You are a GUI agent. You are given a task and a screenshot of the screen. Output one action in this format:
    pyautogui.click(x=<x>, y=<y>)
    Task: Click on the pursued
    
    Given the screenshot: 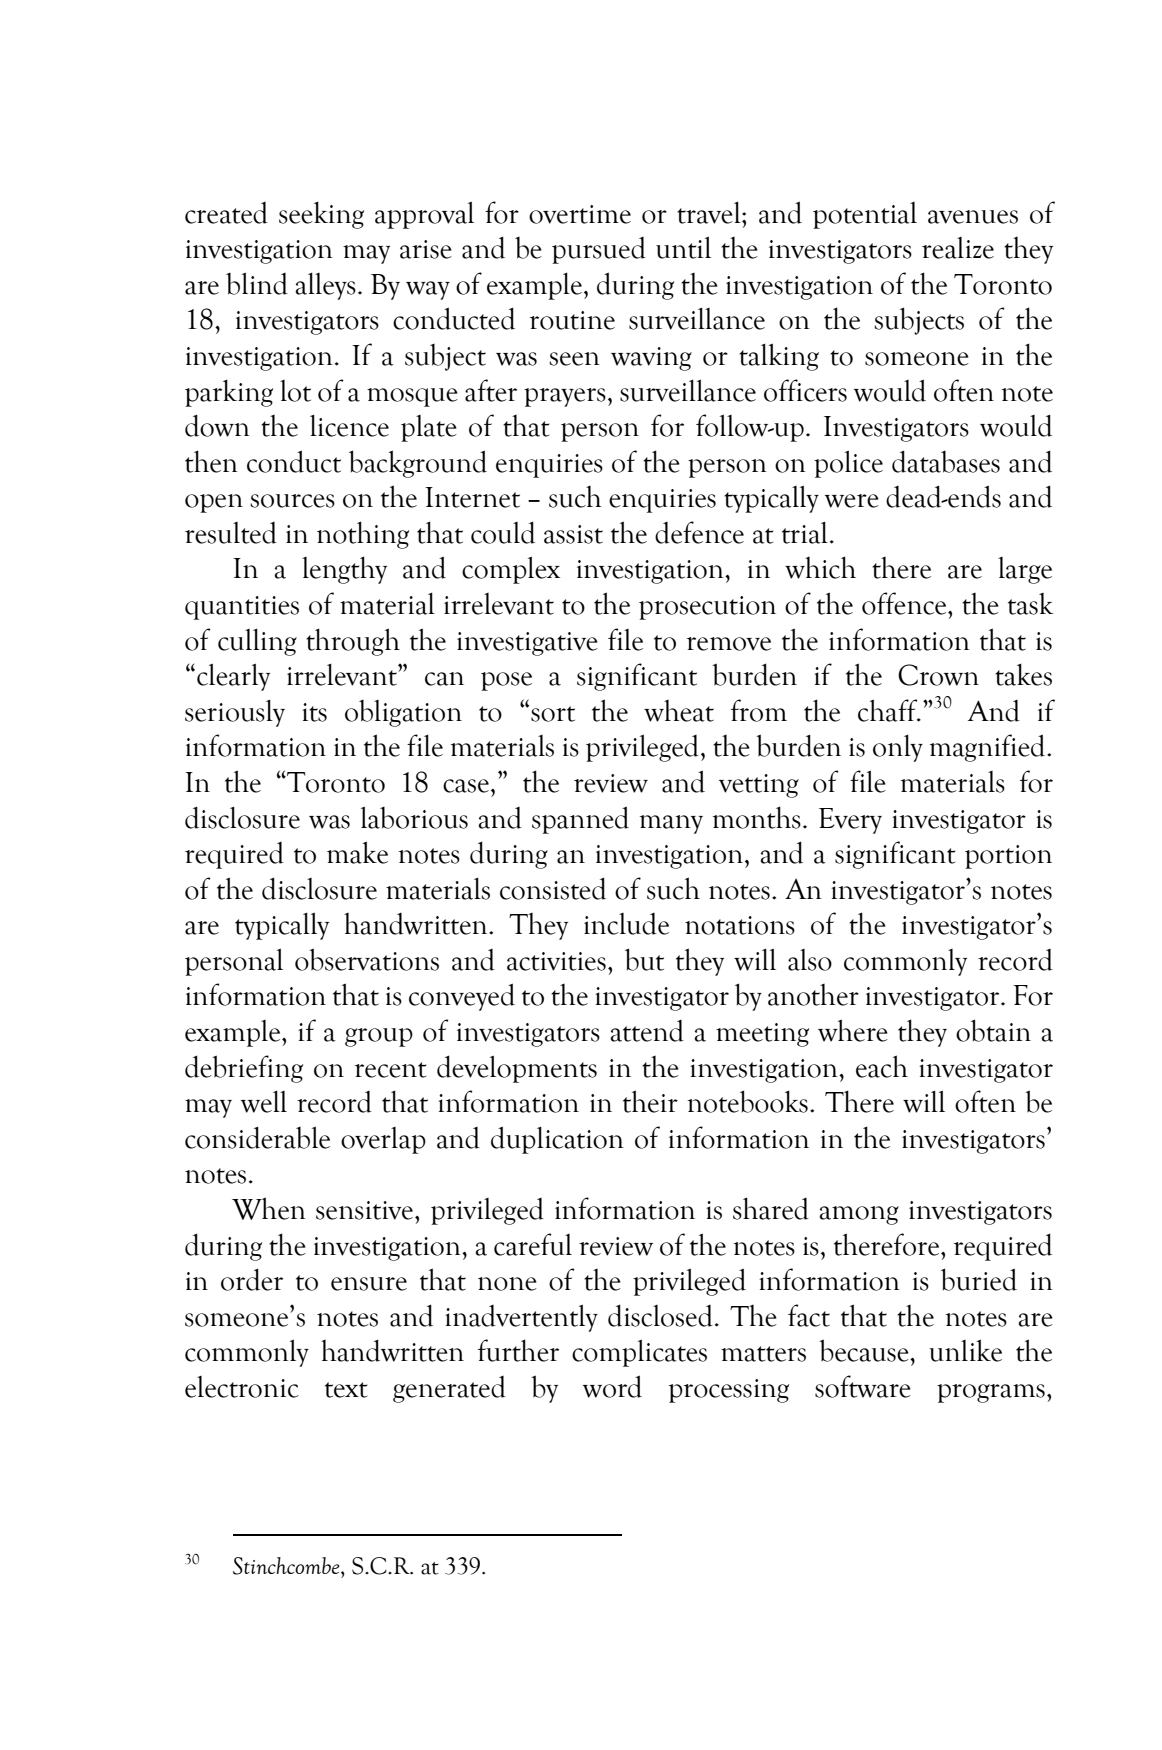 What is the action you would take?
    pyautogui.click(x=599, y=250)
